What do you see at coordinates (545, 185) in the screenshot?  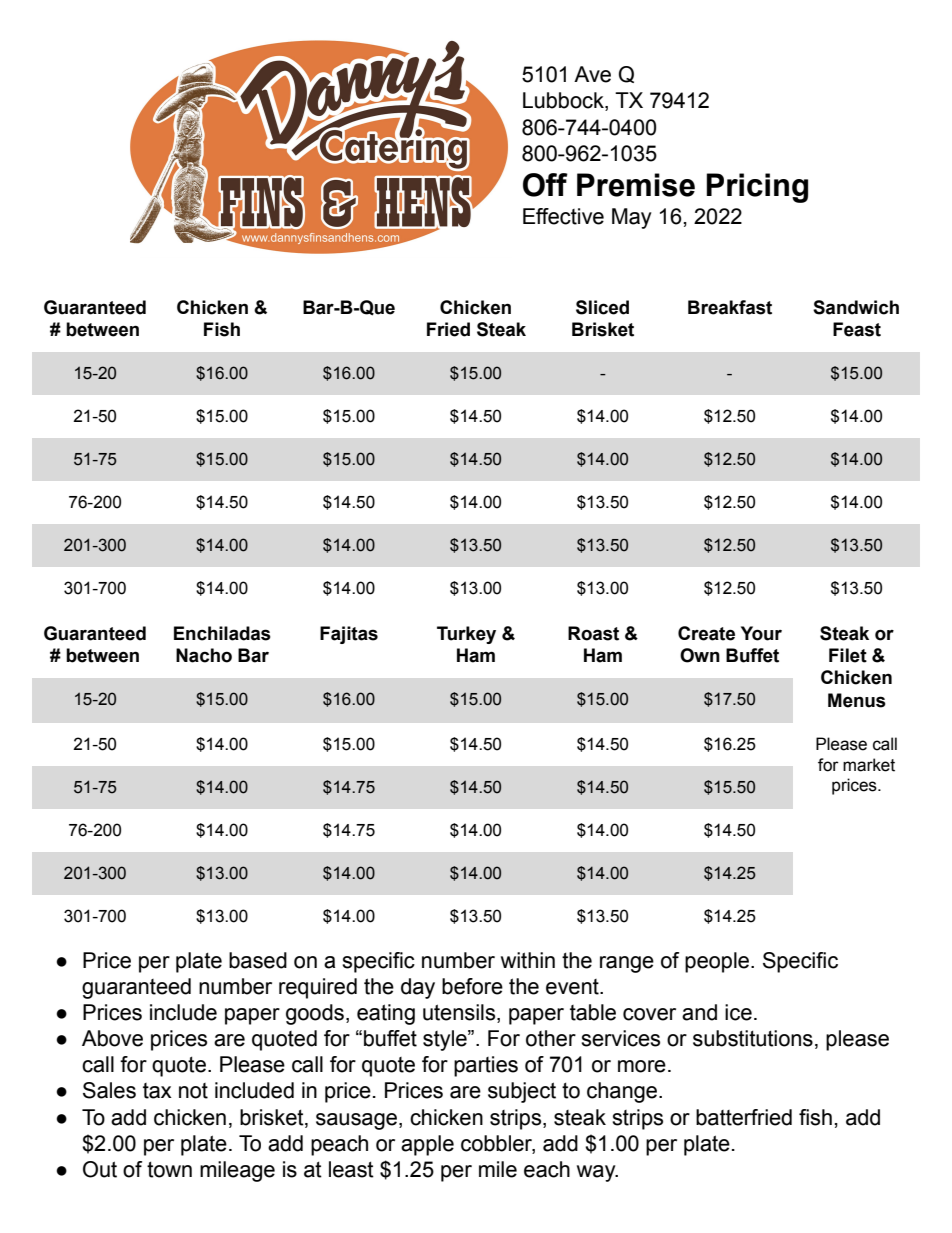 I see `Off` at bounding box center [545, 185].
